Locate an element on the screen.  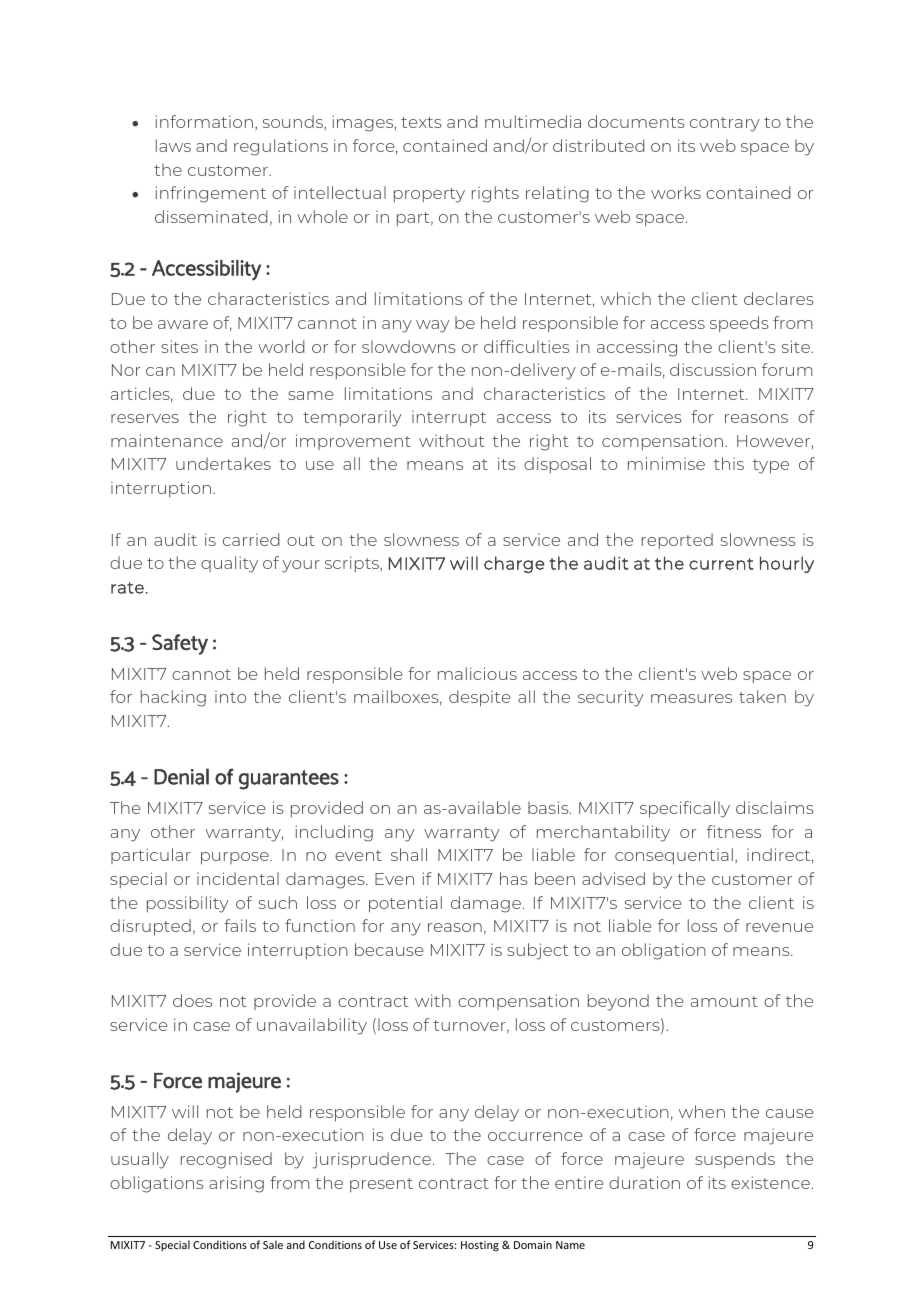
laws is located at coordinates (173, 145).
